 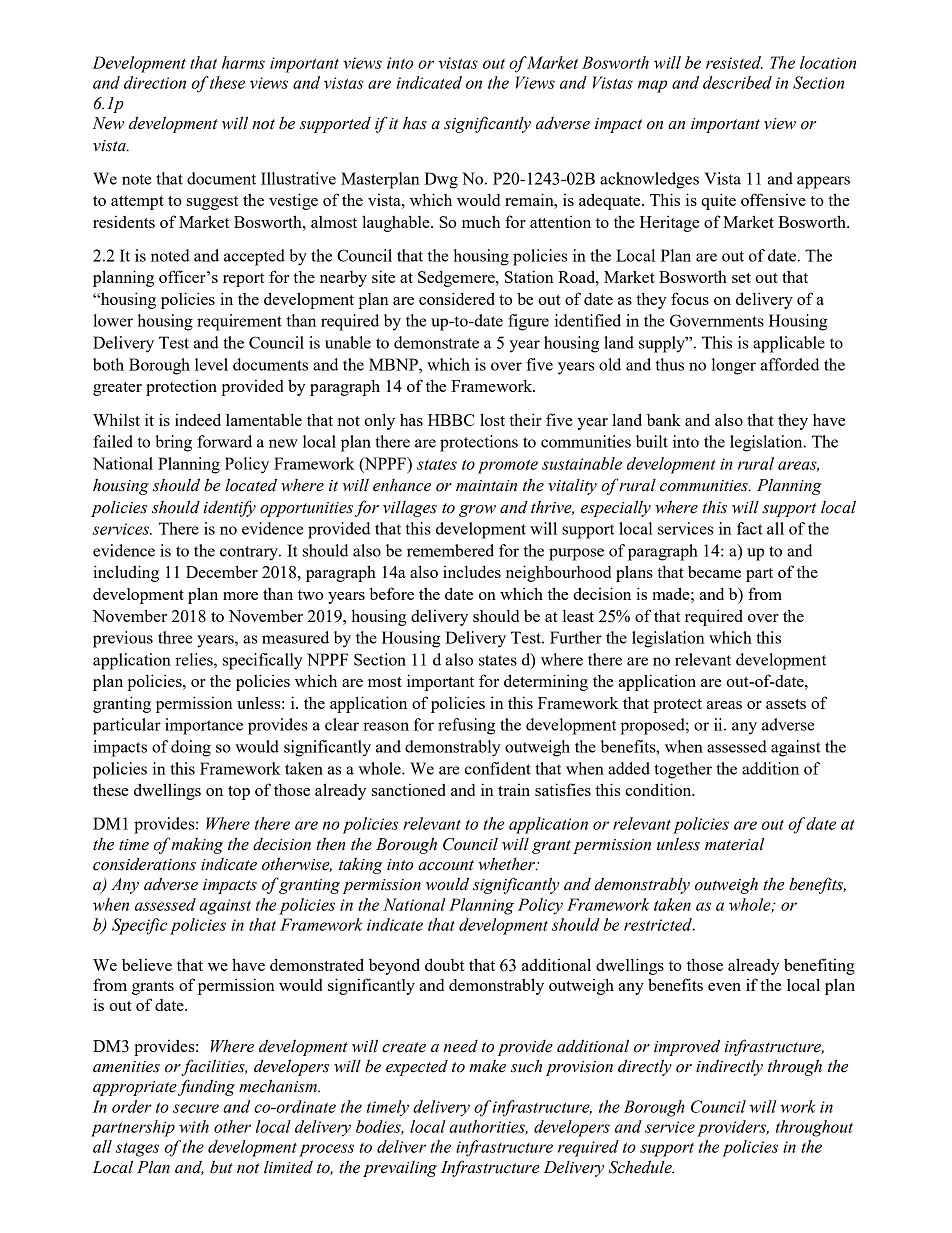 I want to click on direction, so click(x=155, y=82).
